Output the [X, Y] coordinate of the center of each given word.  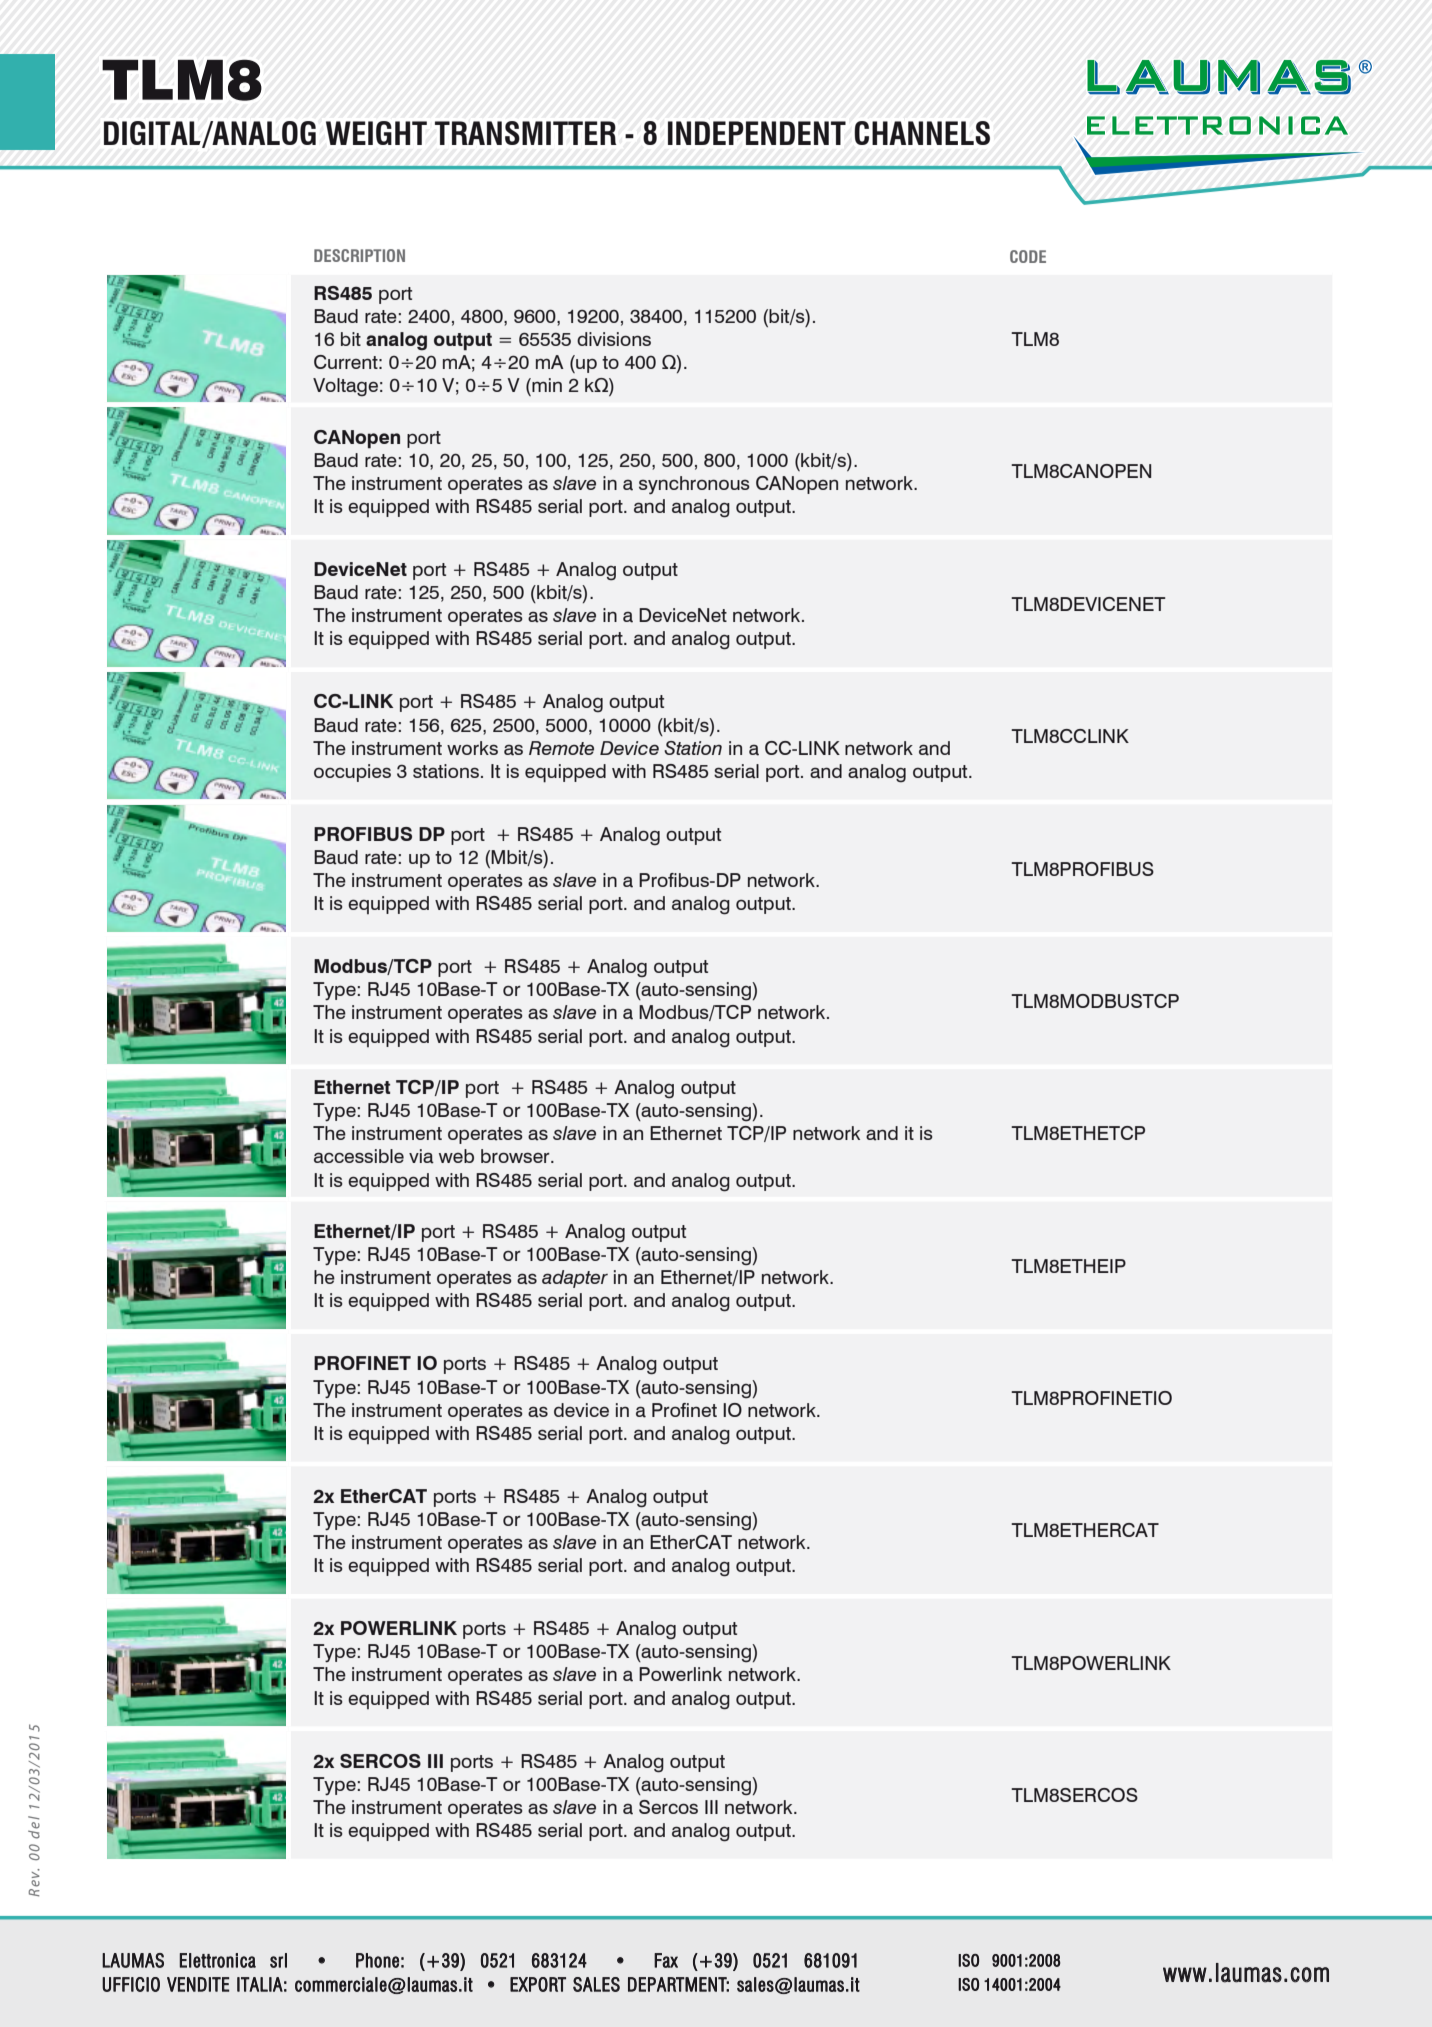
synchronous [694, 485]
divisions [614, 339]
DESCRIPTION [359, 255]
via [421, 1156]
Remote [561, 748]
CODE [1028, 256]
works [472, 748]
